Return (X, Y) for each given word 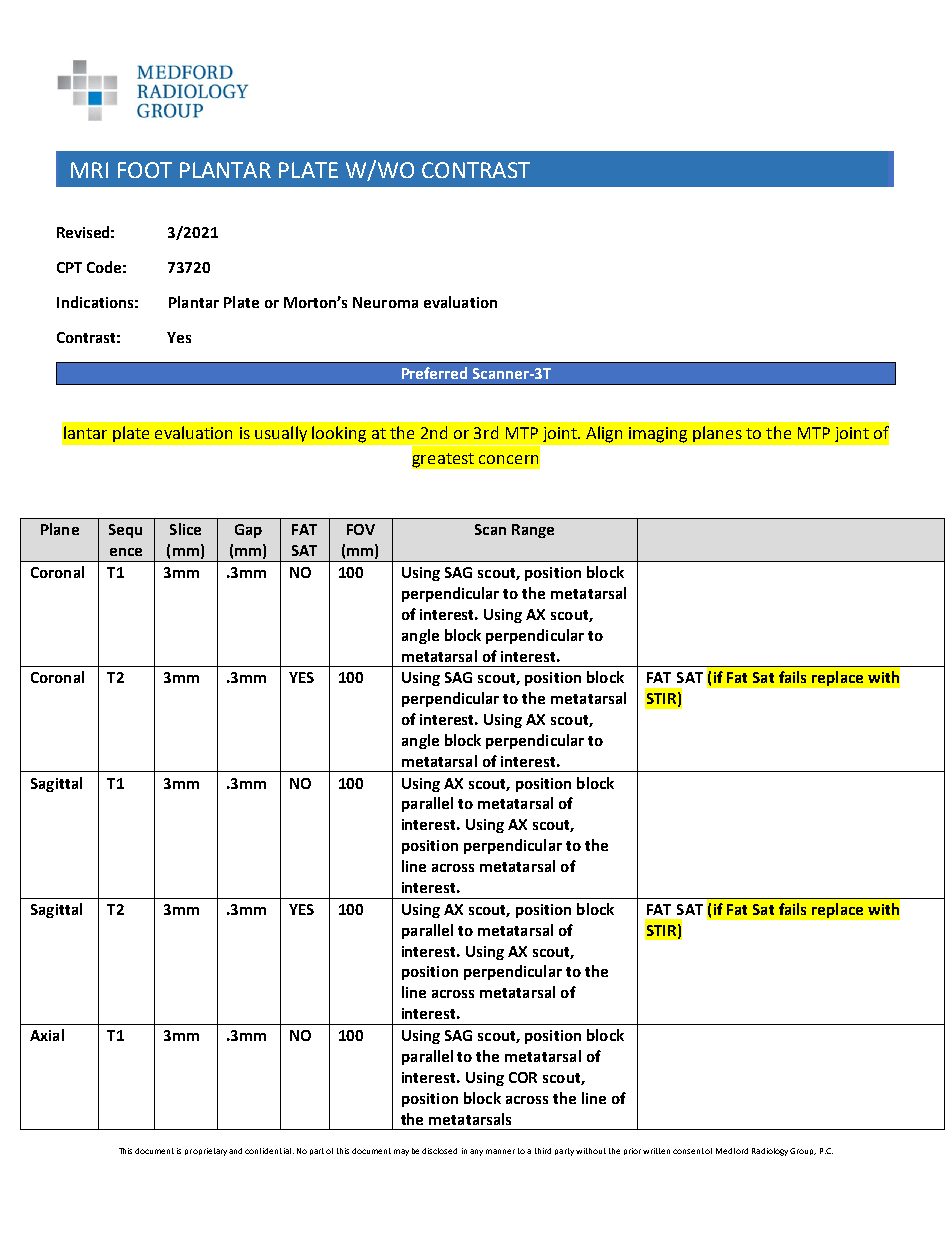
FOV (361, 529)
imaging (658, 435)
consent (688, 1151)
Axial (47, 1035)
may (401, 1152)
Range (533, 531)
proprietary (206, 1152)
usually (281, 434)
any (476, 1152)
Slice (185, 529)
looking (339, 434)
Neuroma (385, 302)
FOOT (145, 170)
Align (604, 434)
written (656, 1151)
